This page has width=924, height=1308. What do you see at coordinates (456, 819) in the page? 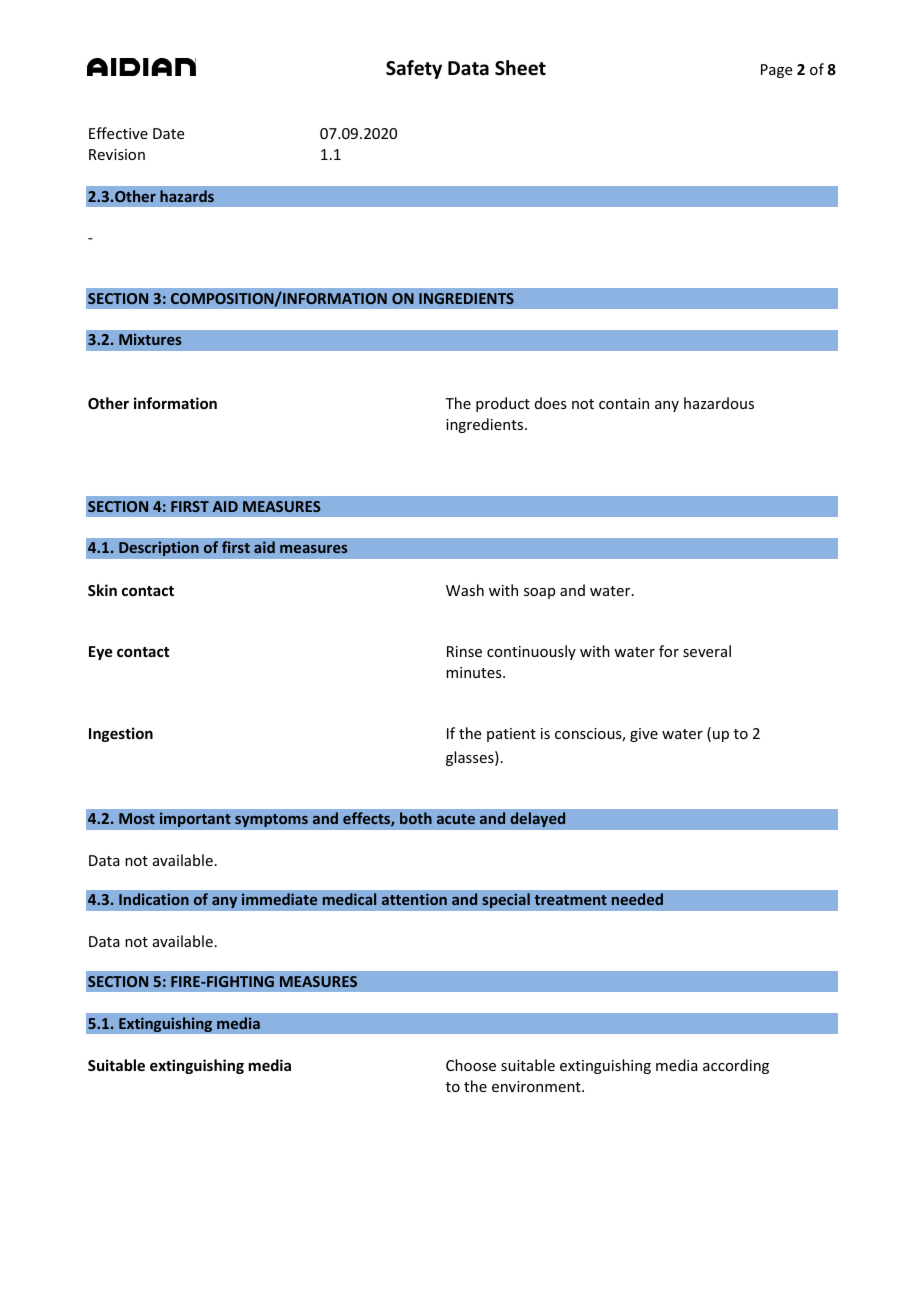
I see `acute` at bounding box center [456, 819].
